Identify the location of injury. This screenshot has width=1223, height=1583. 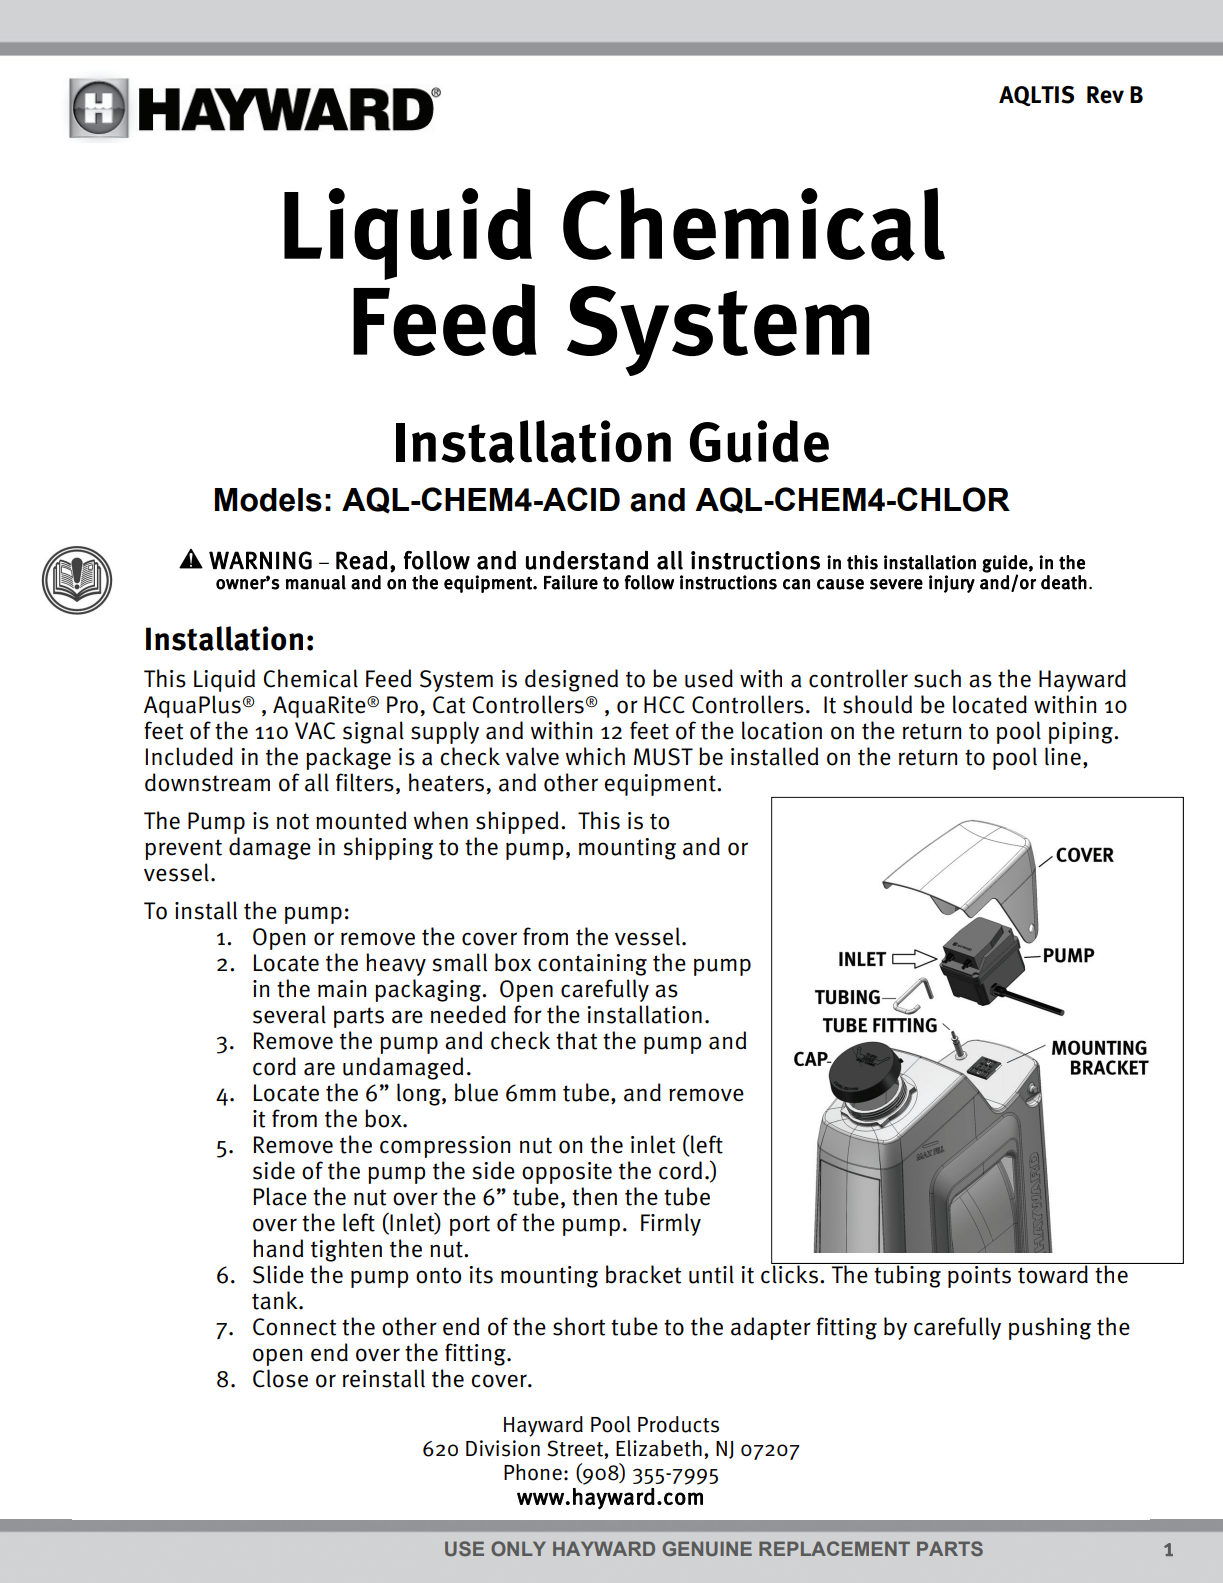
(952, 584).
